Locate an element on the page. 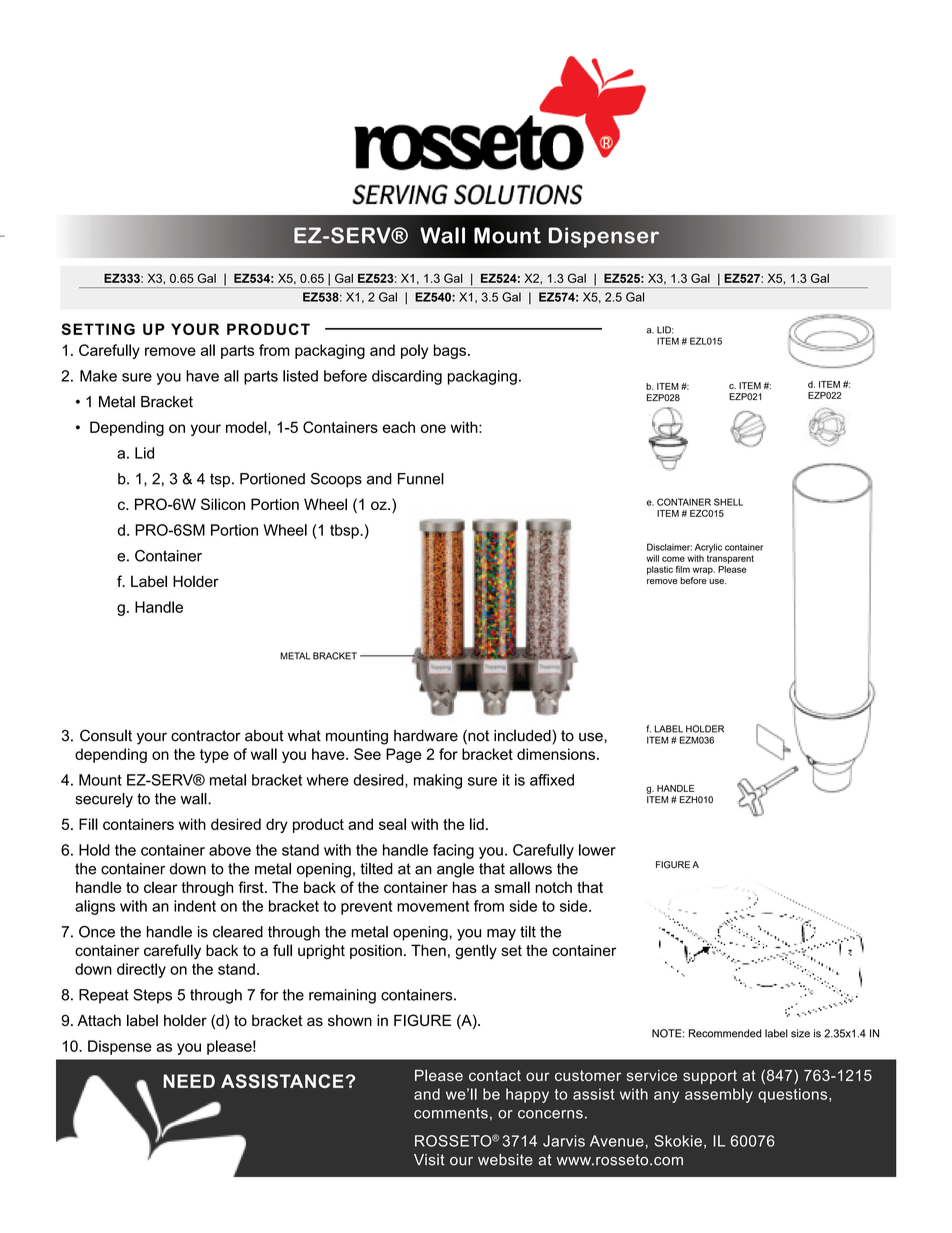 This document has height=1233, width=952. bags is located at coordinates (450, 351).
